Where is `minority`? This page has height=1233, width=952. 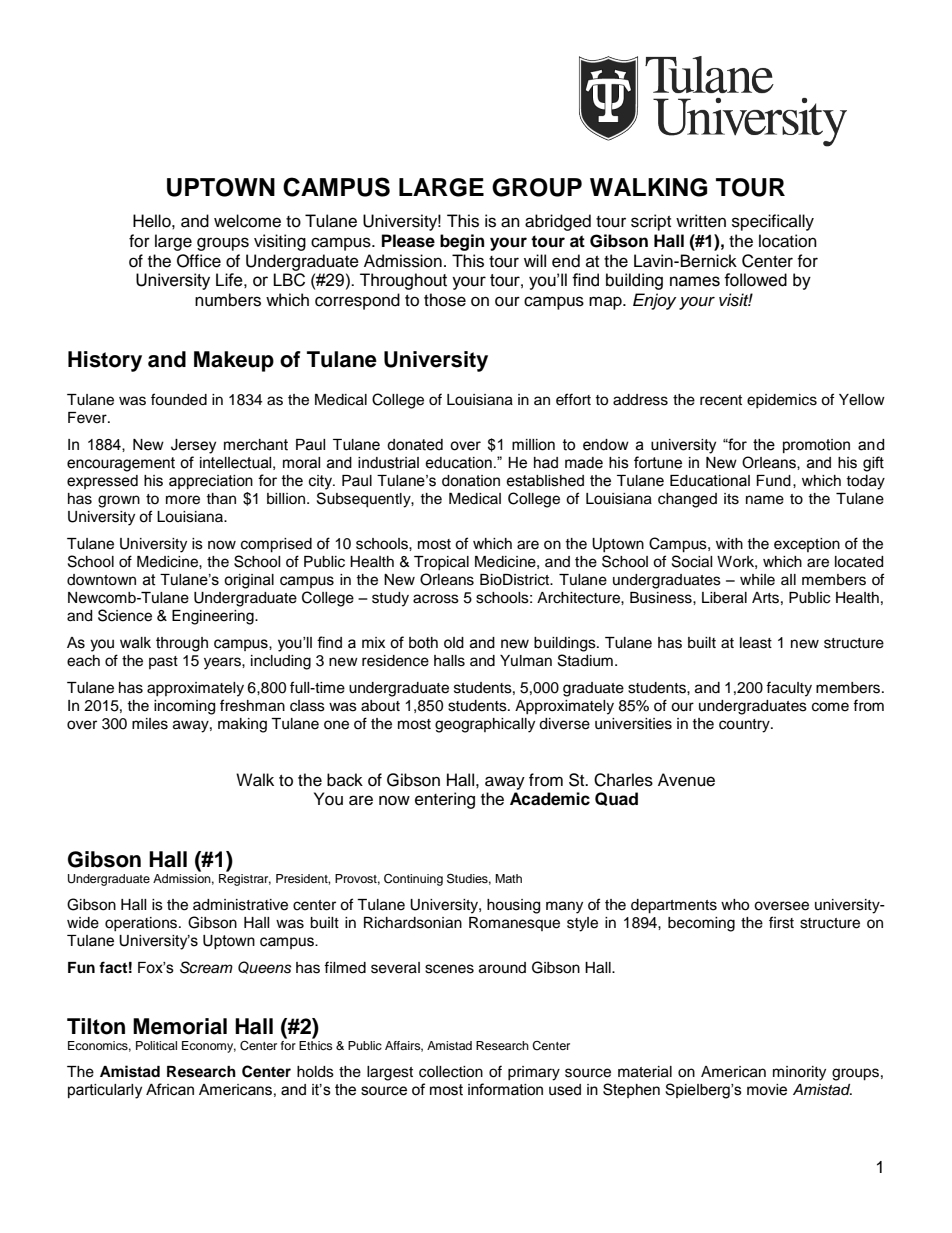 minority is located at coordinates (799, 1073).
